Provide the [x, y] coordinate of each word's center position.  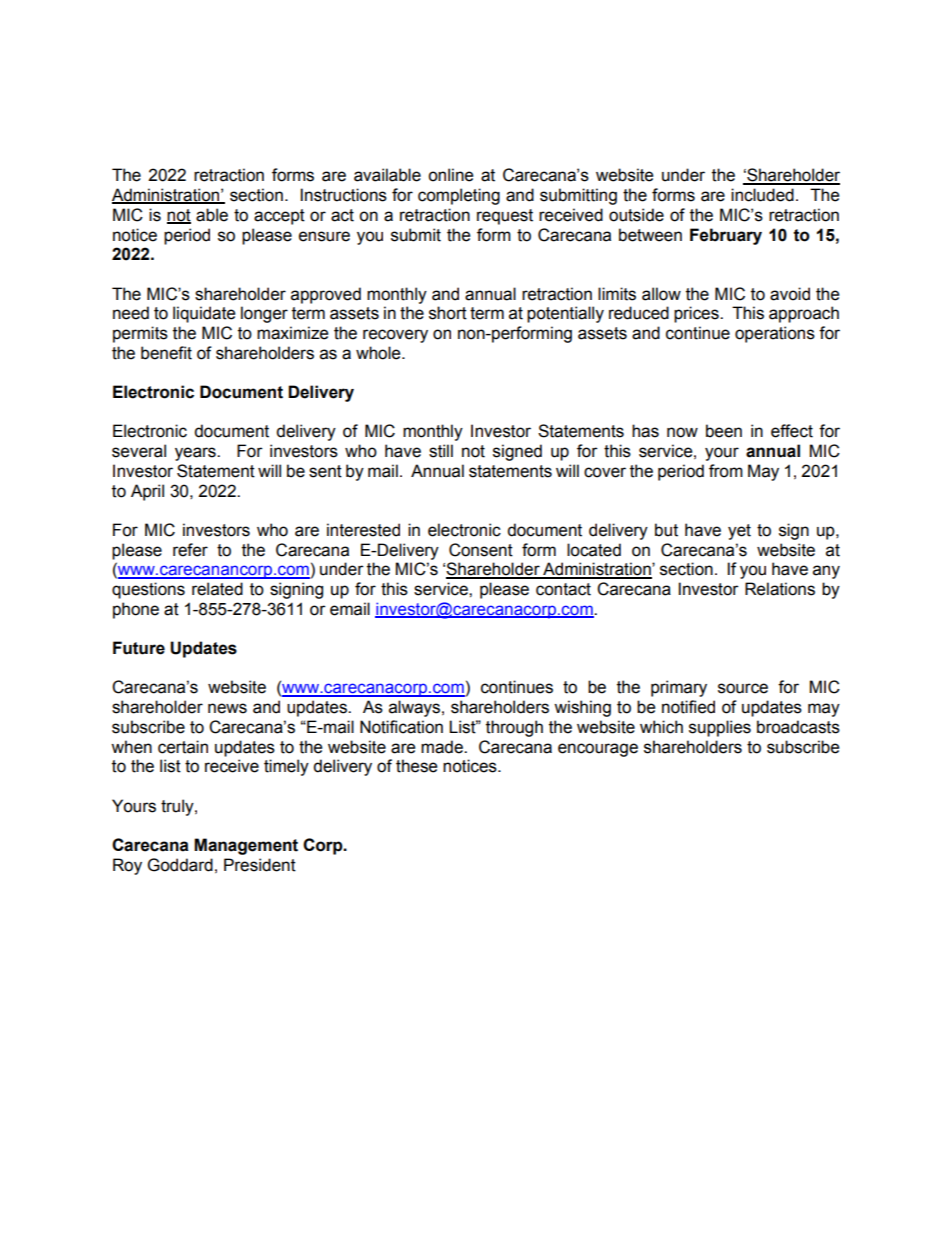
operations [775, 334]
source [743, 688]
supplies [720, 728]
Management [246, 846]
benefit [166, 353]
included [762, 195]
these [416, 766]
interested [363, 530]
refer [190, 550]
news [227, 708]
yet [739, 532]
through [514, 728]
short [448, 313]
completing [459, 196]
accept [279, 217]
